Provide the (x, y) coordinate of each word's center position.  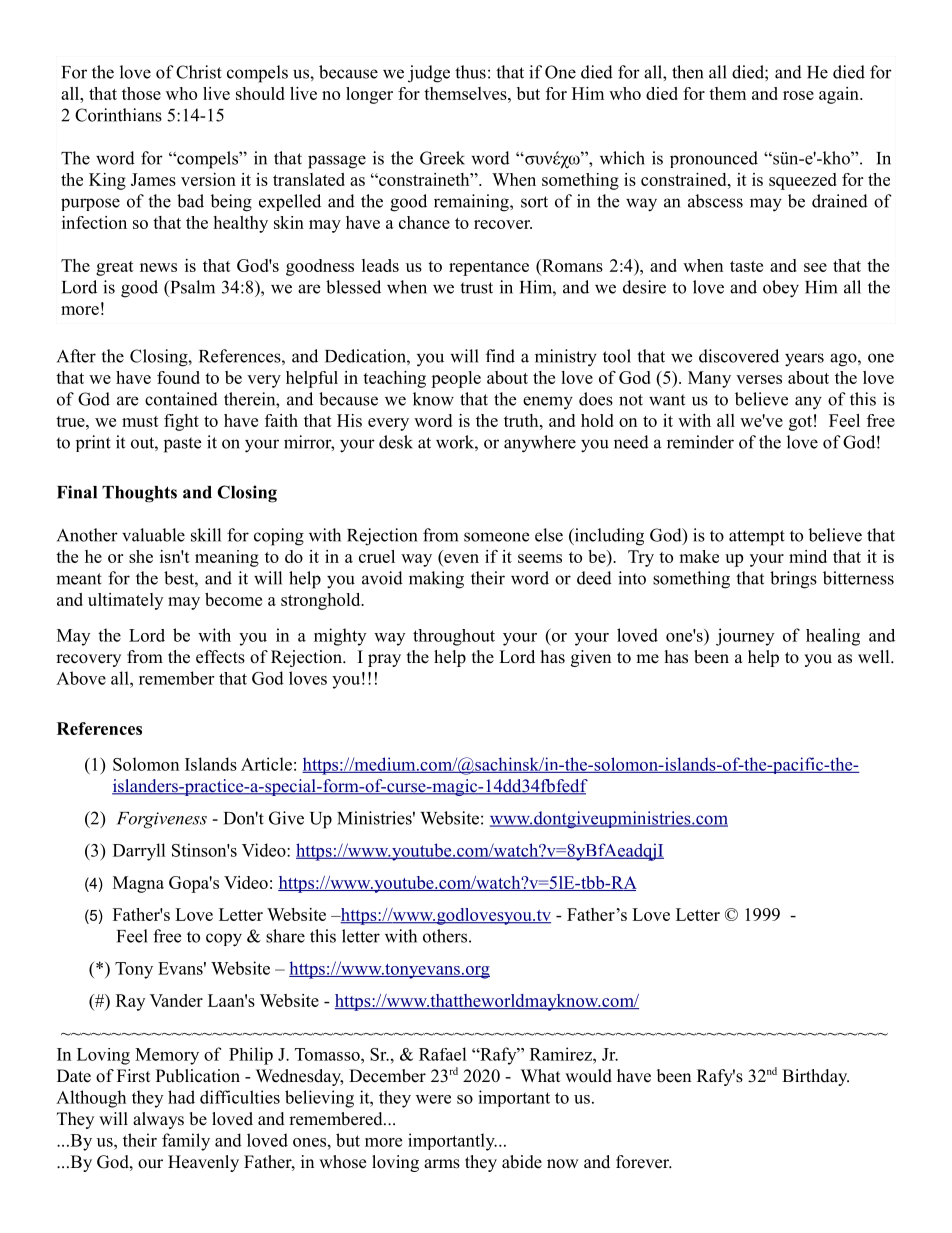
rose (798, 95)
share (285, 936)
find (500, 356)
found (178, 377)
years (804, 360)
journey (745, 637)
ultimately (125, 601)
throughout (454, 637)
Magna (138, 884)
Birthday (815, 1077)
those (141, 93)
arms (442, 1164)
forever (644, 1162)
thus (470, 72)
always (158, 1120)
